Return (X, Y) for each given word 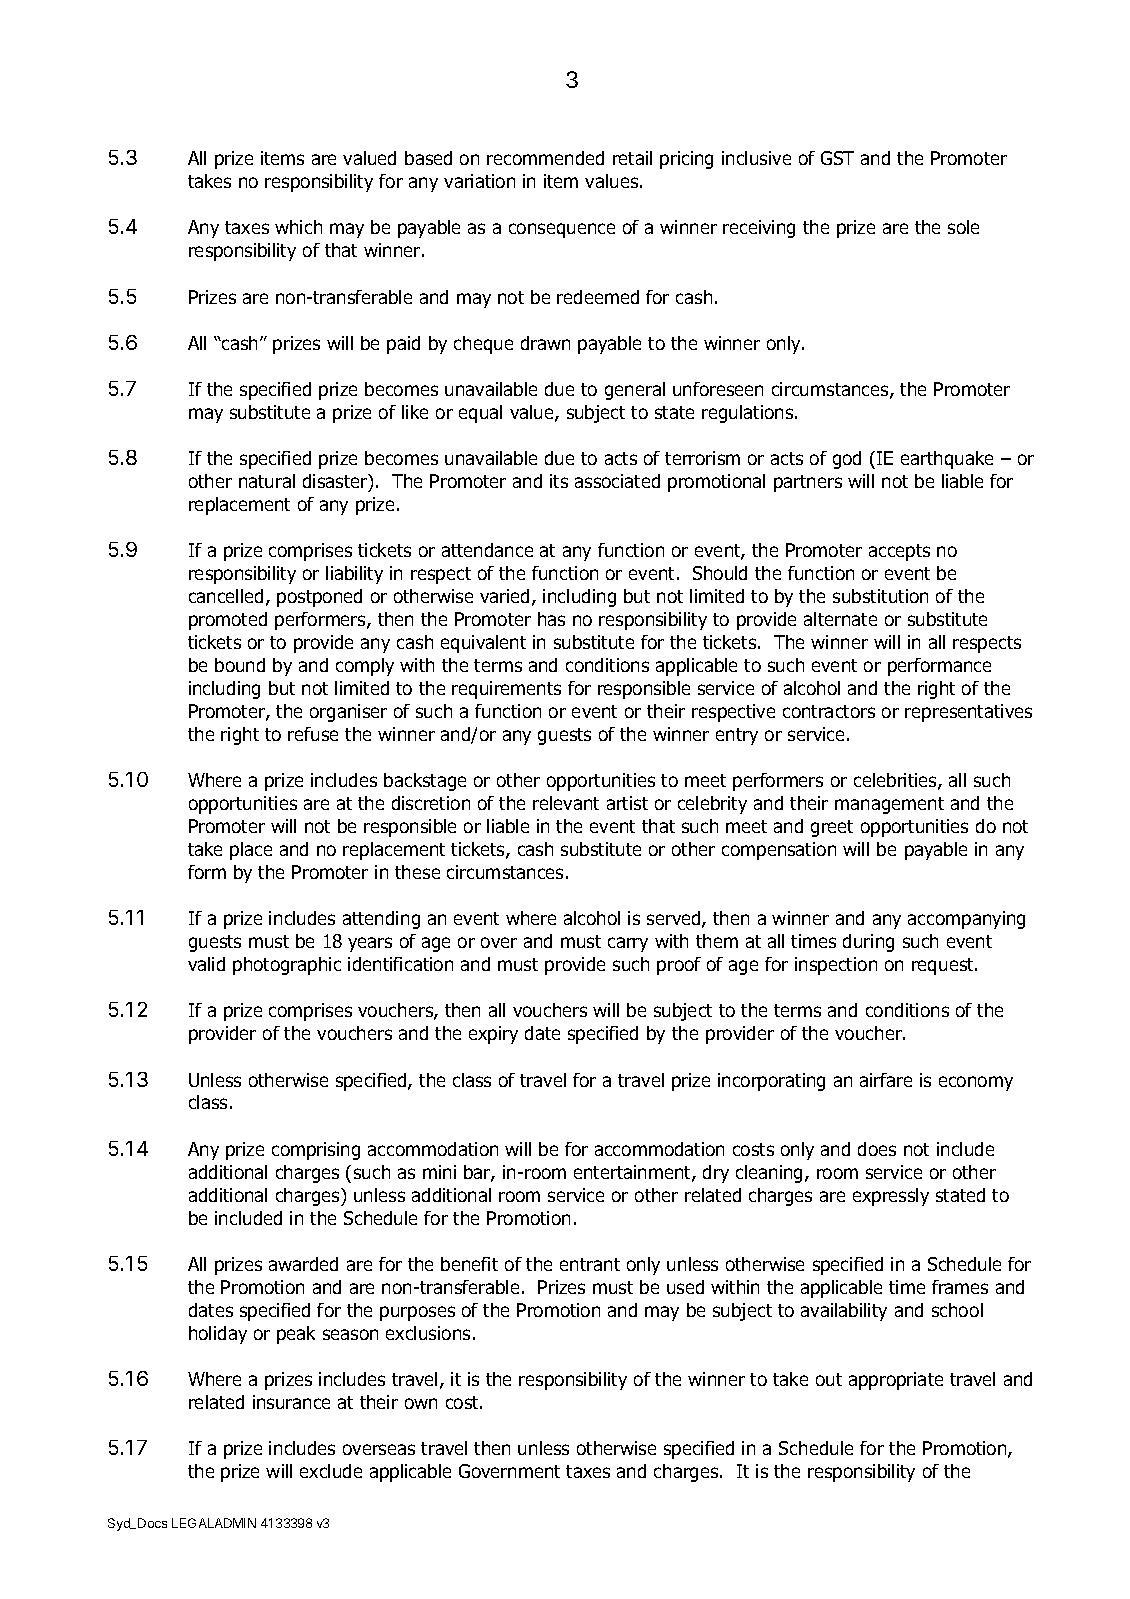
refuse (313, 734)
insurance (291, 1402)
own (421, 1403)
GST (837, 158)
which (298, 227)
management (889, 805)
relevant (566, 803)
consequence (562, 230)
